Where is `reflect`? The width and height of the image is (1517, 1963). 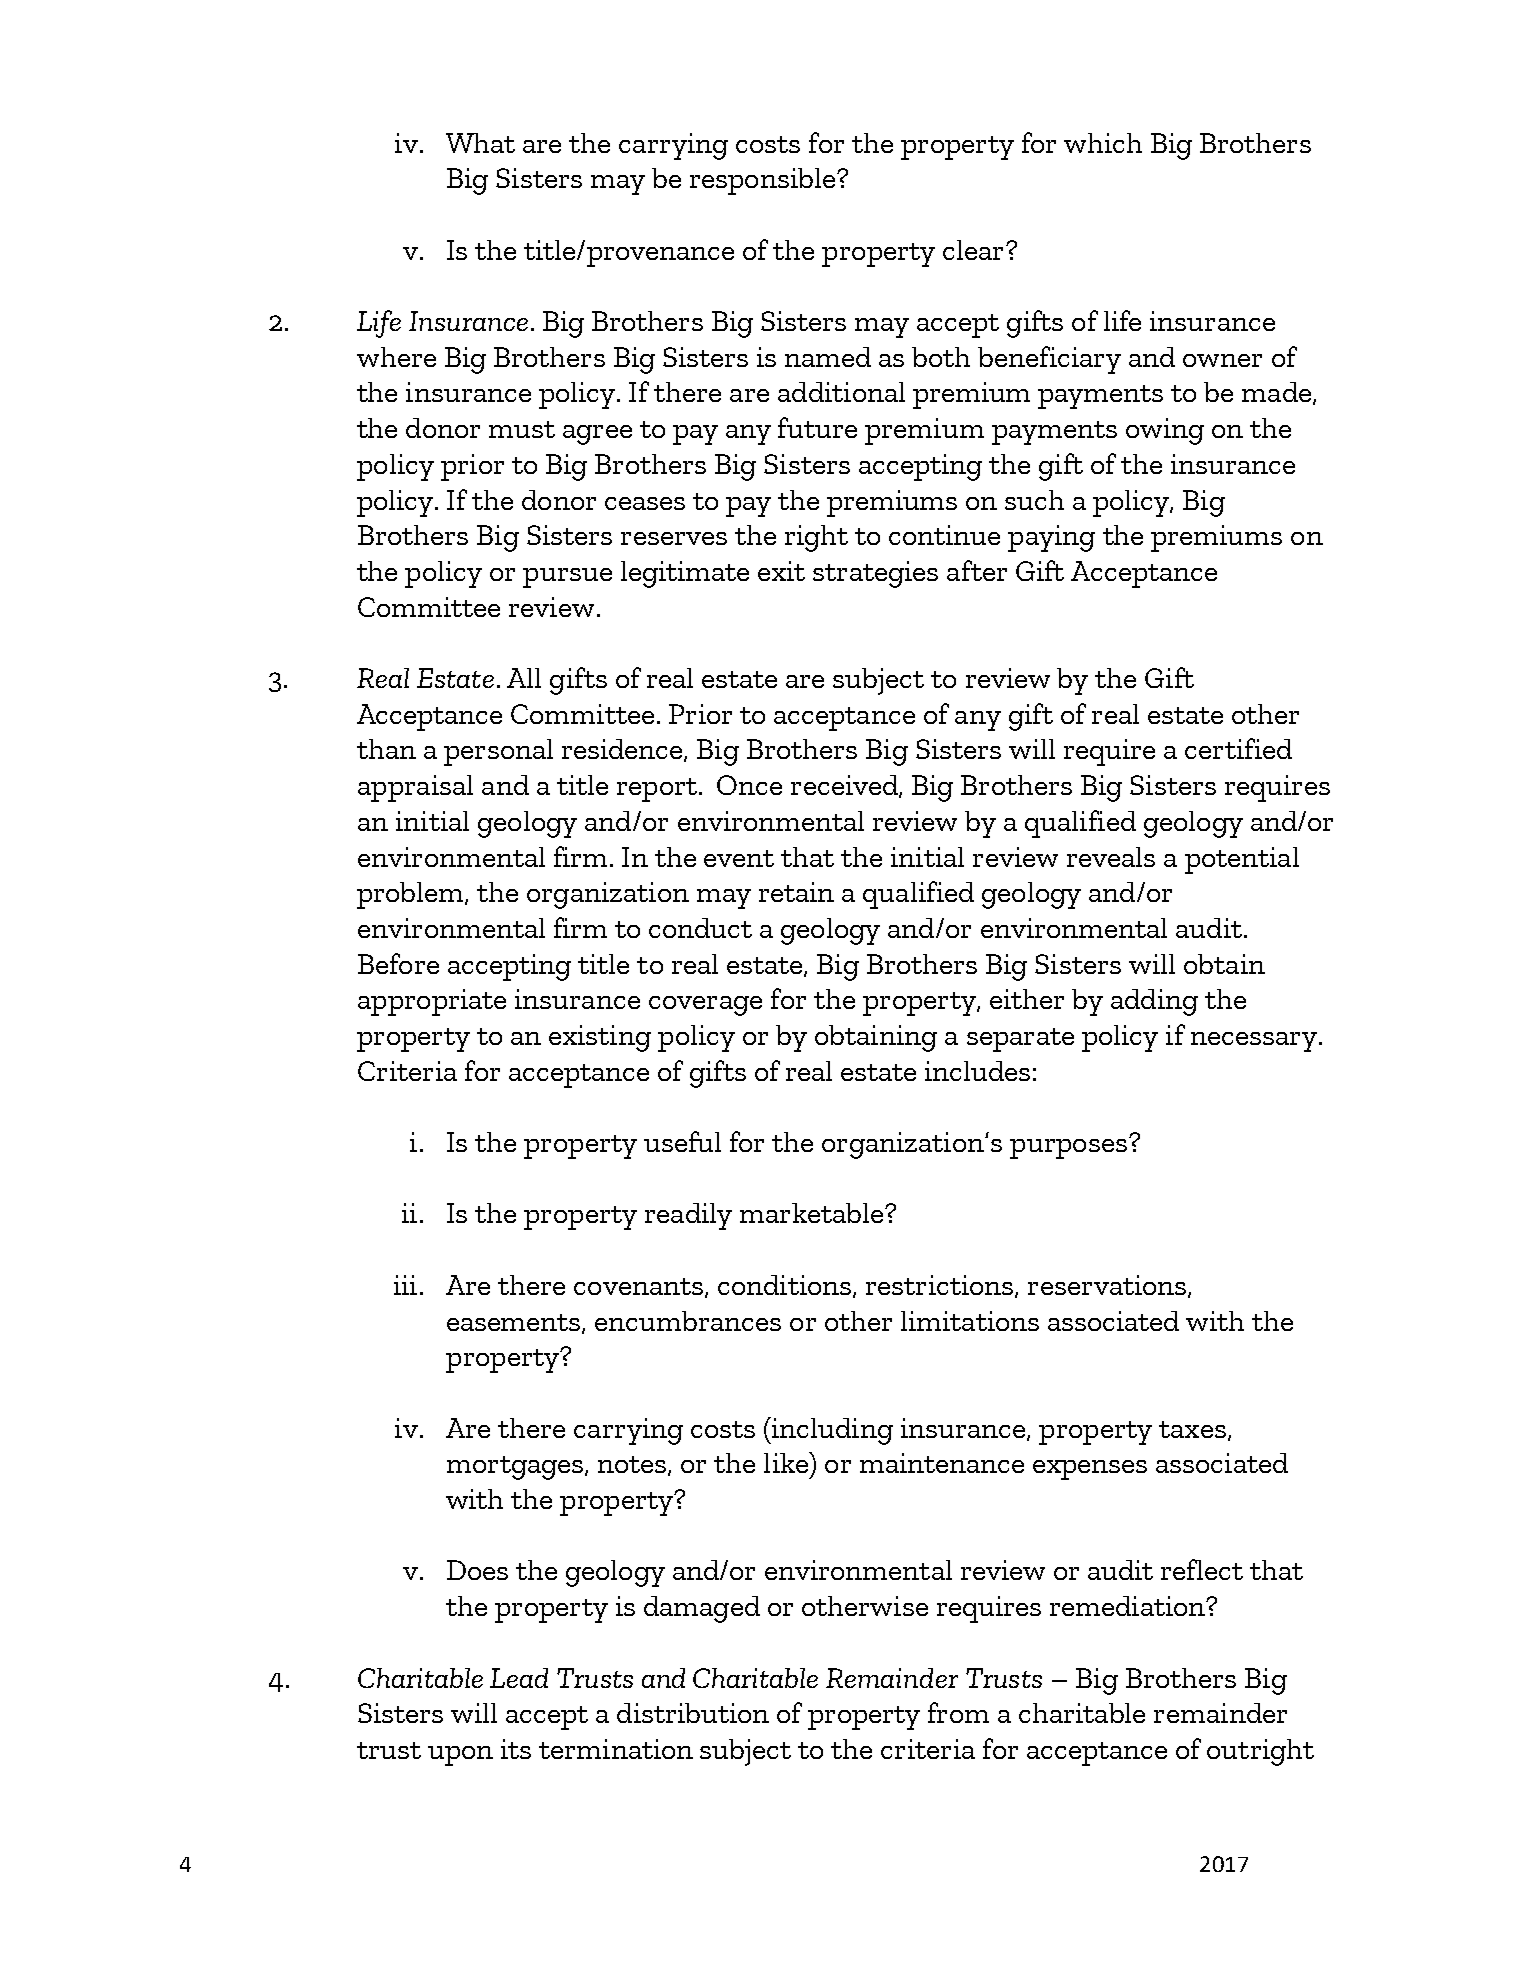 reflect is located at coordinates (1202, 1569).
